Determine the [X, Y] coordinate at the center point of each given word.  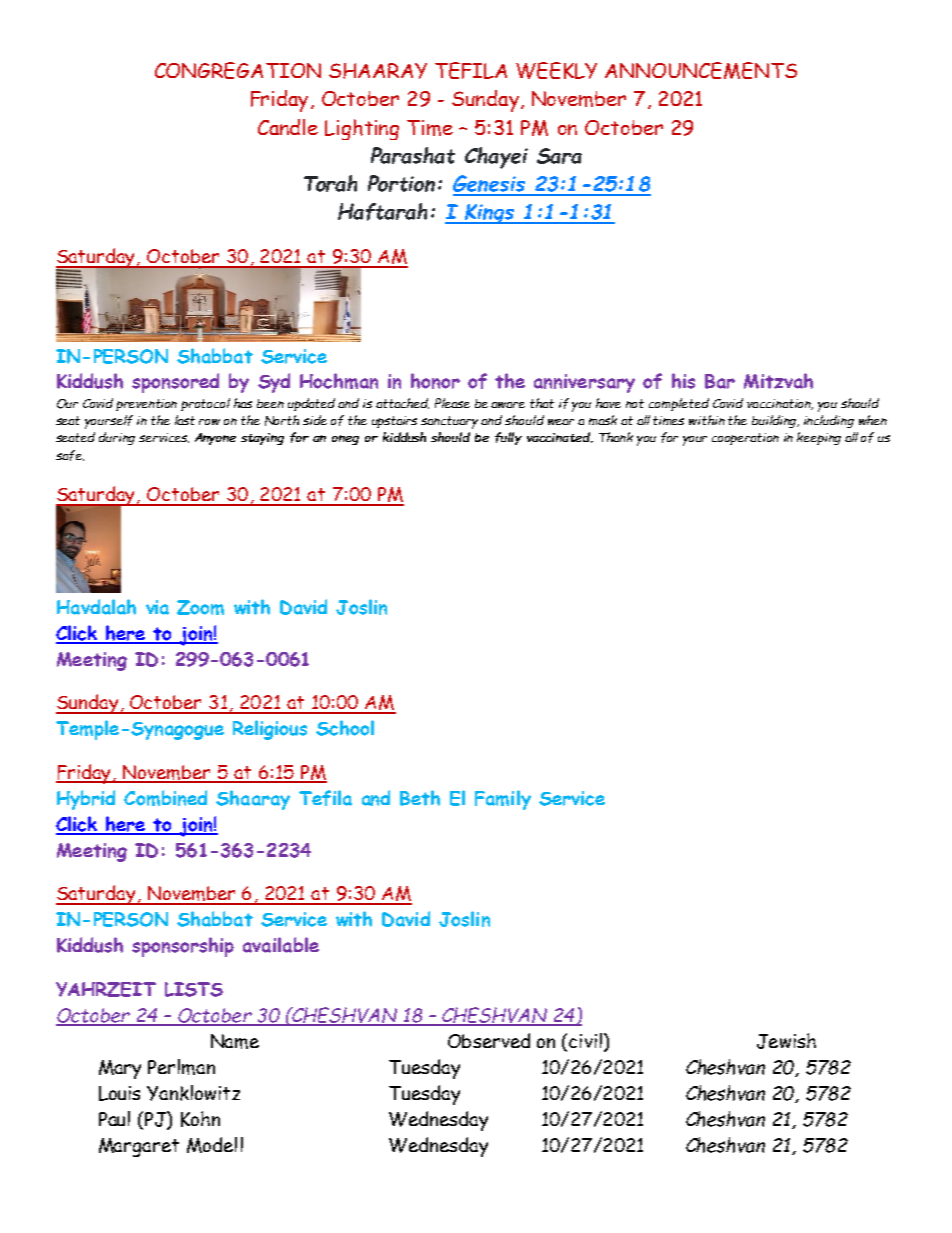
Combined [165, 798]
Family [503, 800]
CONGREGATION [238, 70]
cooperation [745, 439]
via [157, 607]
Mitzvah [778, 381]
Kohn [200, 1119]
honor [435, 381]
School [345, 728]
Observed [489, 1040]
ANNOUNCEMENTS [701, 70]
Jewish [786, 1041]
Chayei [496, 158]
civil [585, 1040]
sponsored [175, 383]
